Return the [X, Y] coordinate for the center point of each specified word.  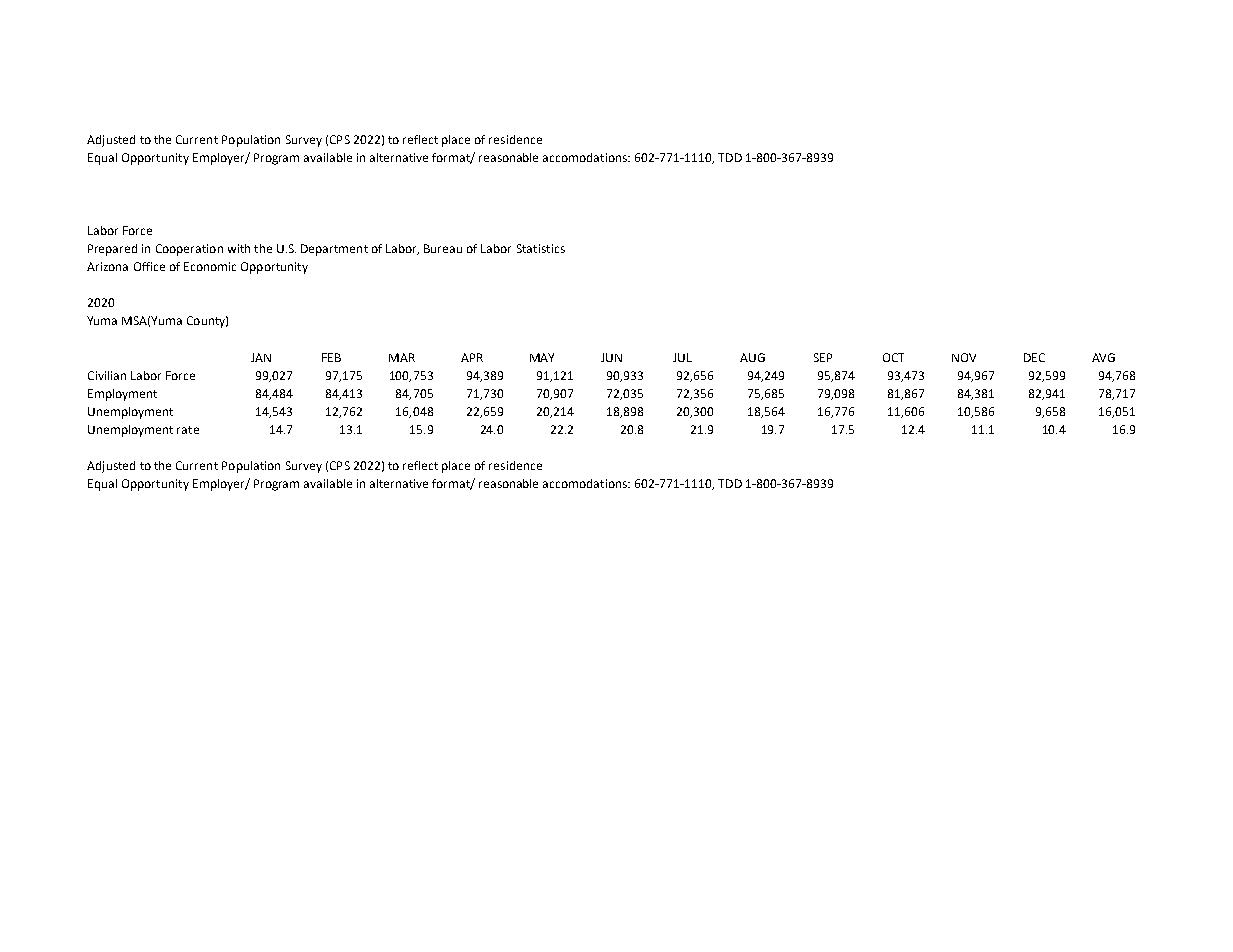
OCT [893, 357]
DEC [1034, 357]
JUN [611, 357]
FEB [331, 357]
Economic [210, 266]
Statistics [541, 248]
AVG [1103, 357]
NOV [964, 357]
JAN [261, 357]
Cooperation [189, 250]
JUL [682, 357]
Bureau [443, 248]
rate [188, 430]
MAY [542, 357]
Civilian [107, 375]
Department [334, 250]
